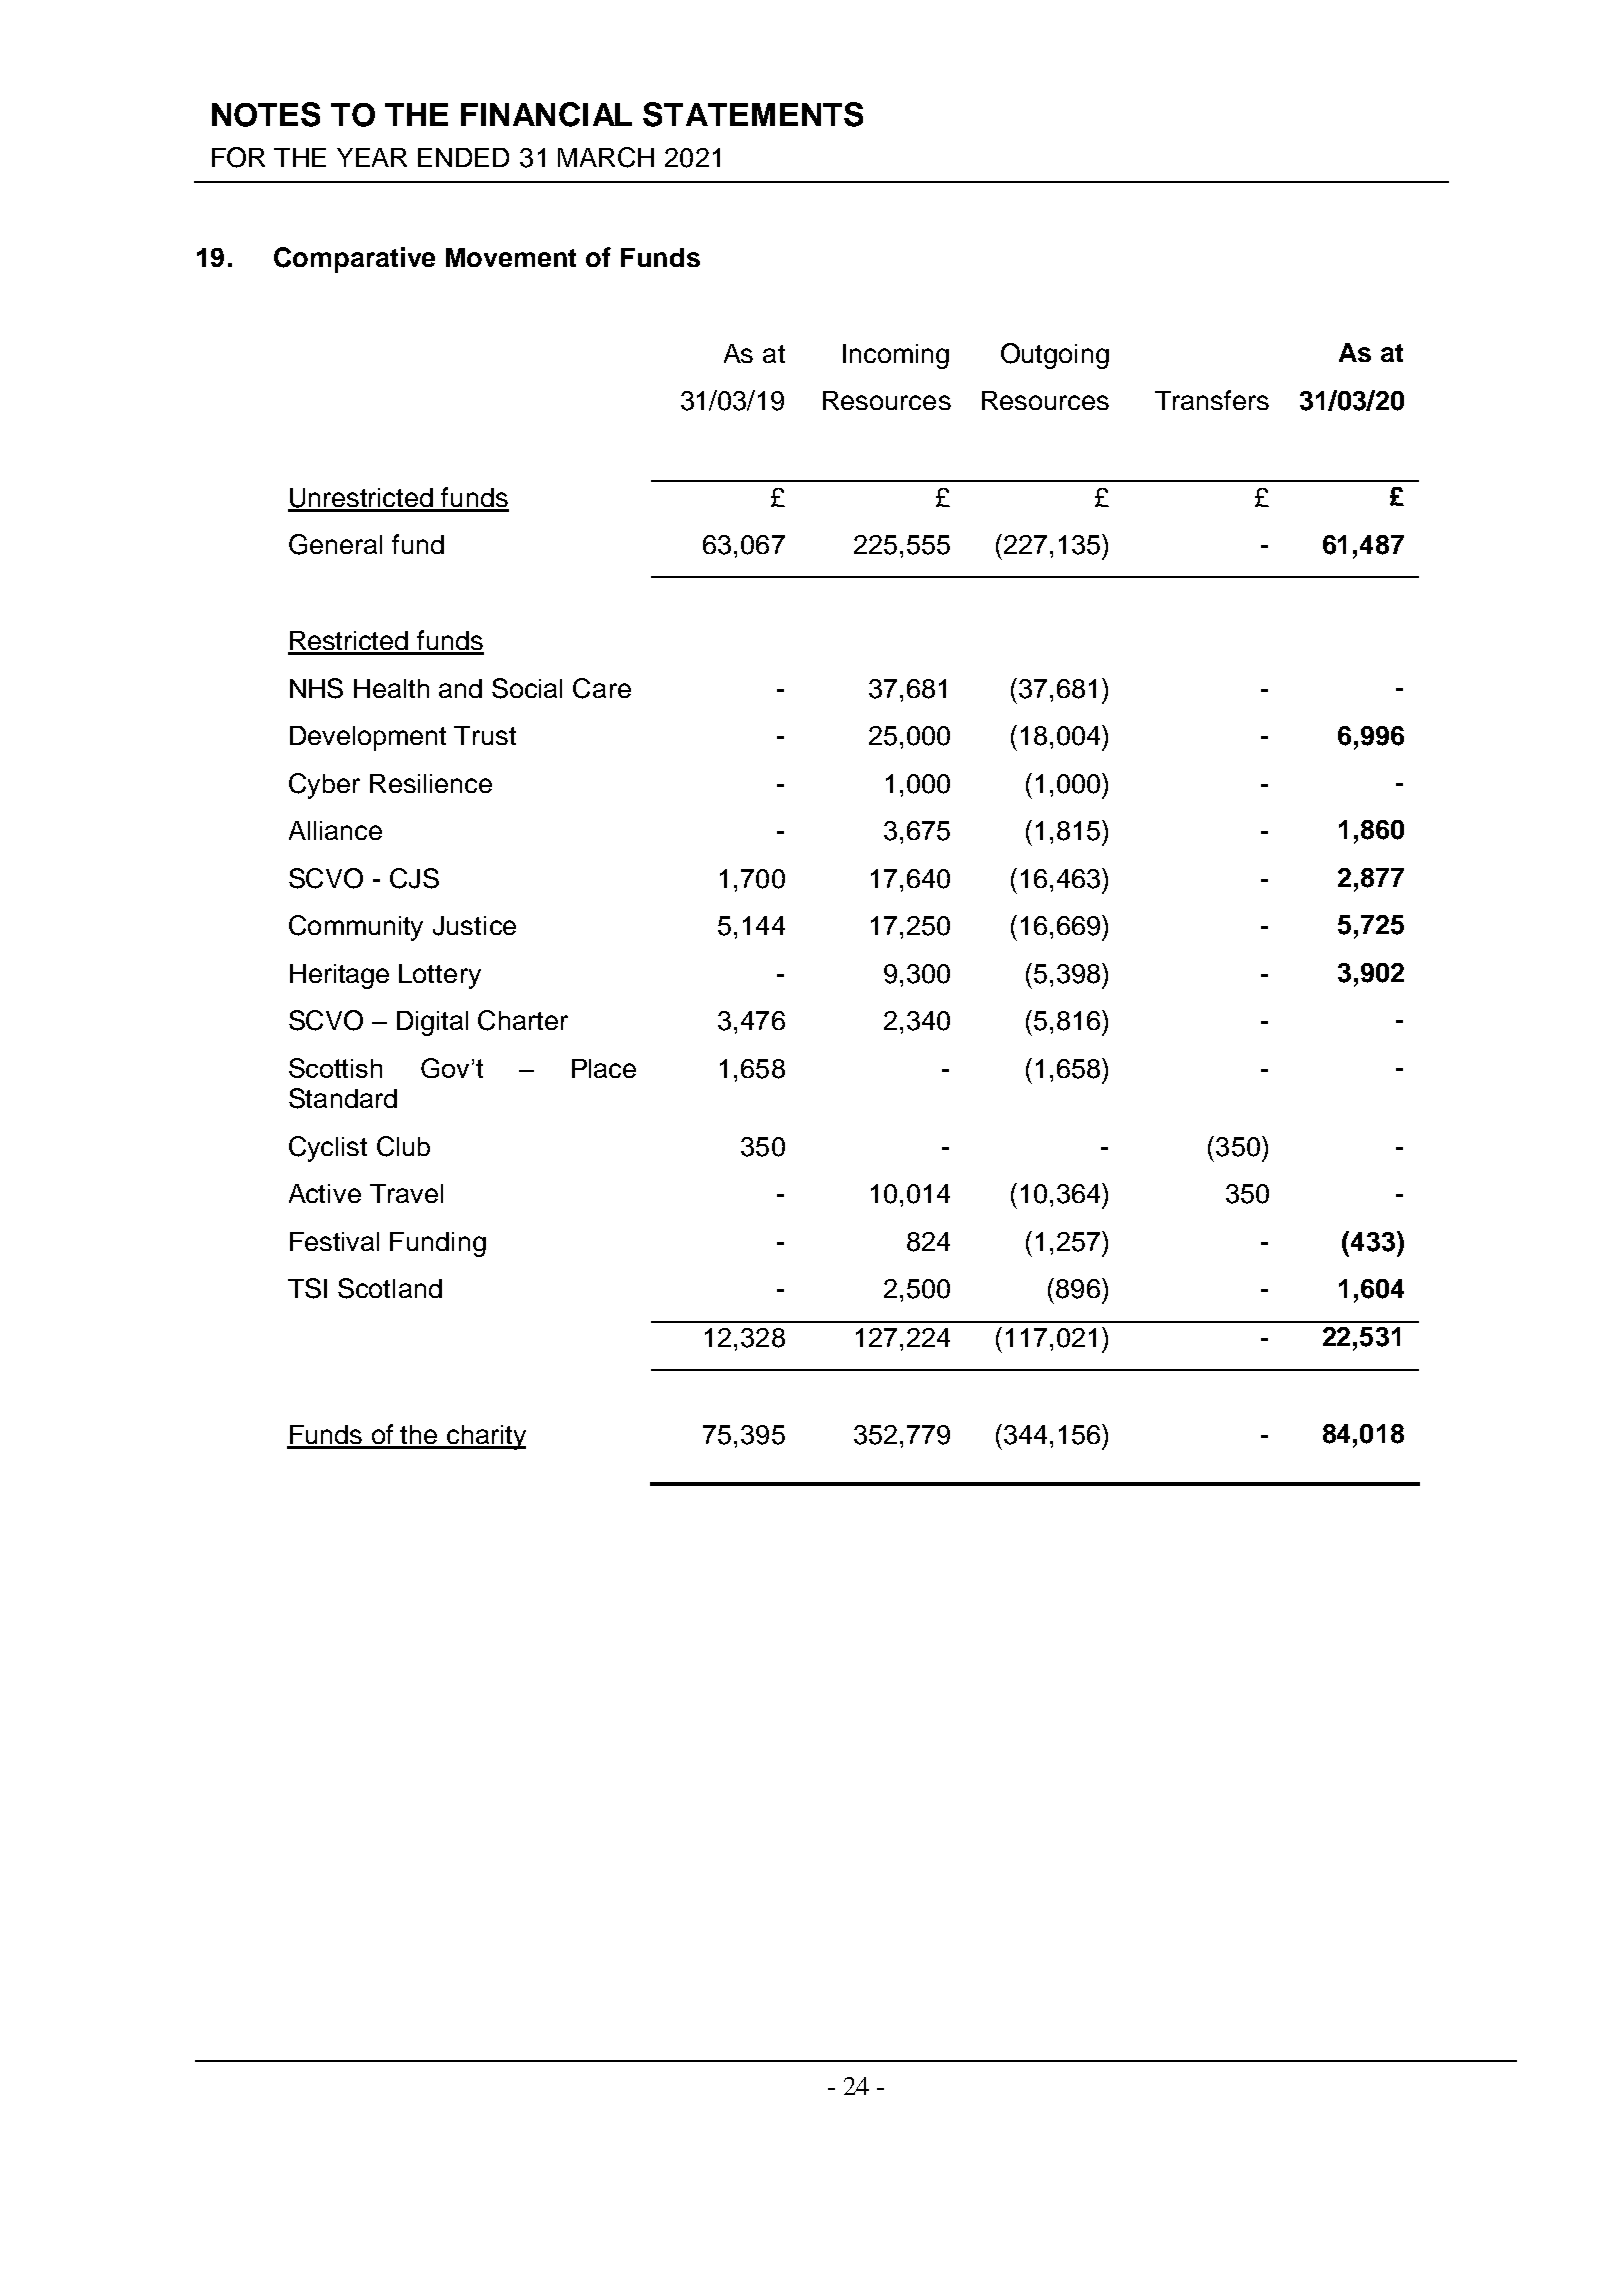 This screenshot has height=2282, width=1614. What do you see at coordinates (390, 1288) in the screenshot?
I see `Scotland` at bounding box center [390, 1288].
